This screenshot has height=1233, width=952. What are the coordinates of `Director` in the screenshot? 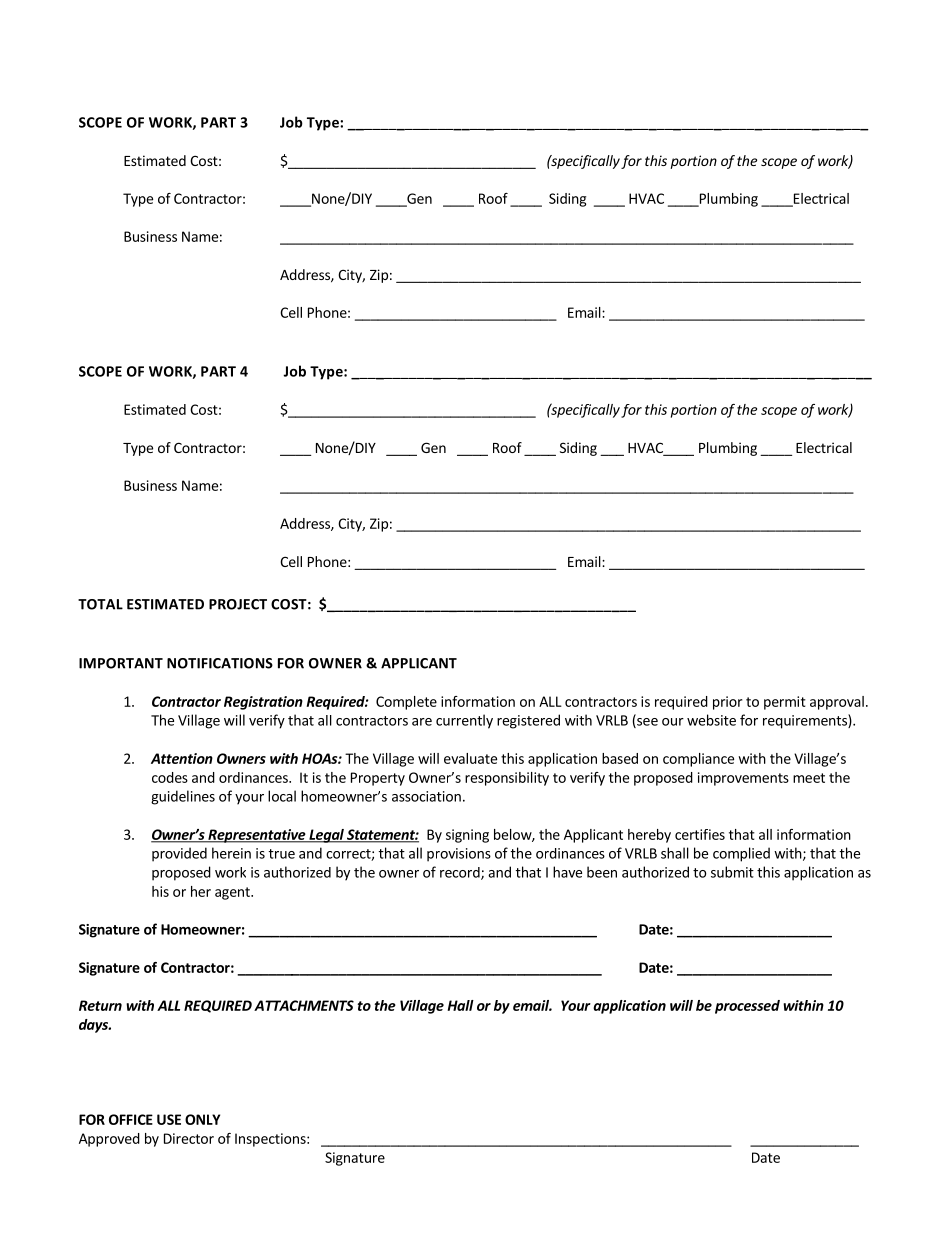 It's located at (189, 1138).
